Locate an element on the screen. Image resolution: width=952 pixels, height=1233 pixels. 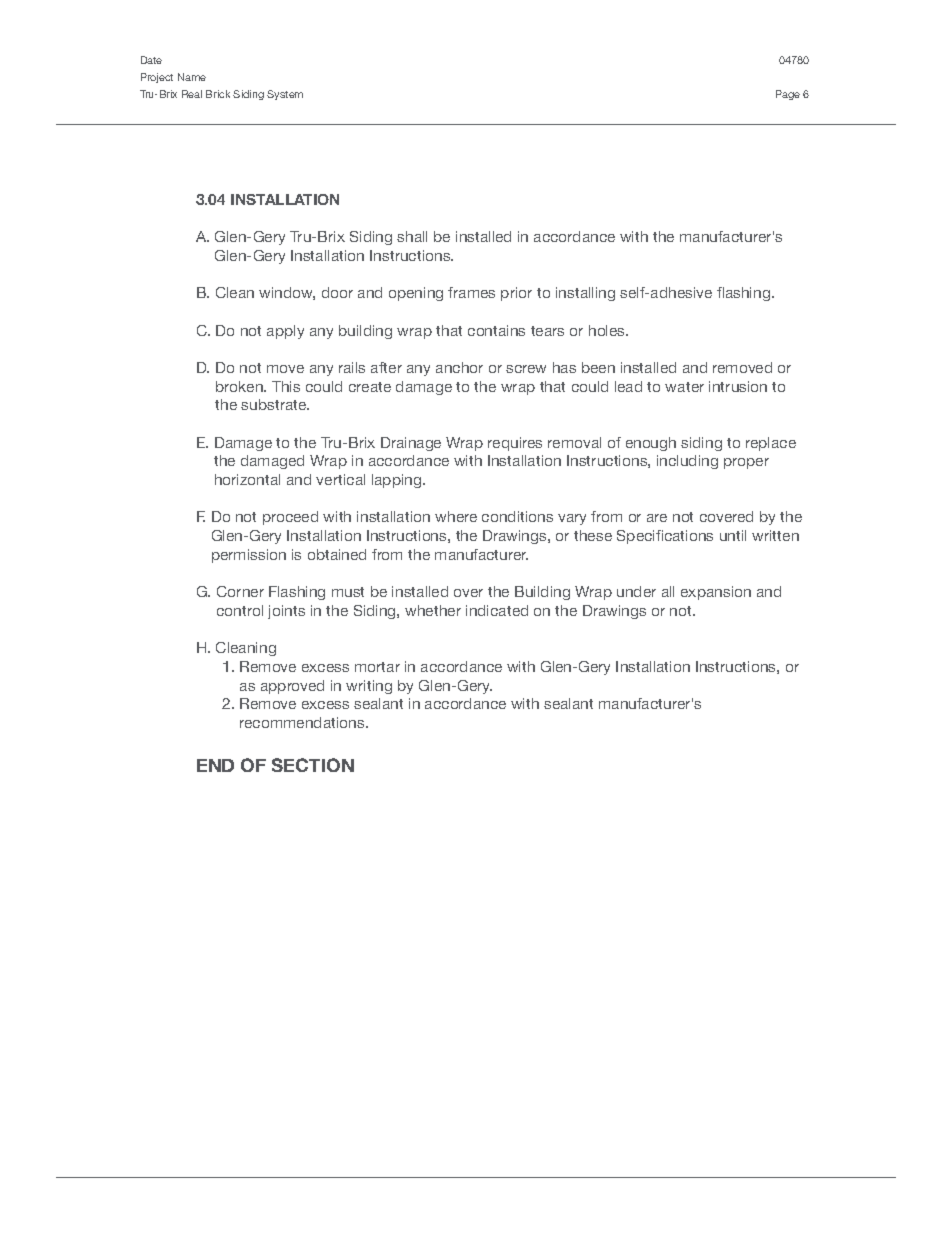
recommendations is located at coordinates (303, 722).
